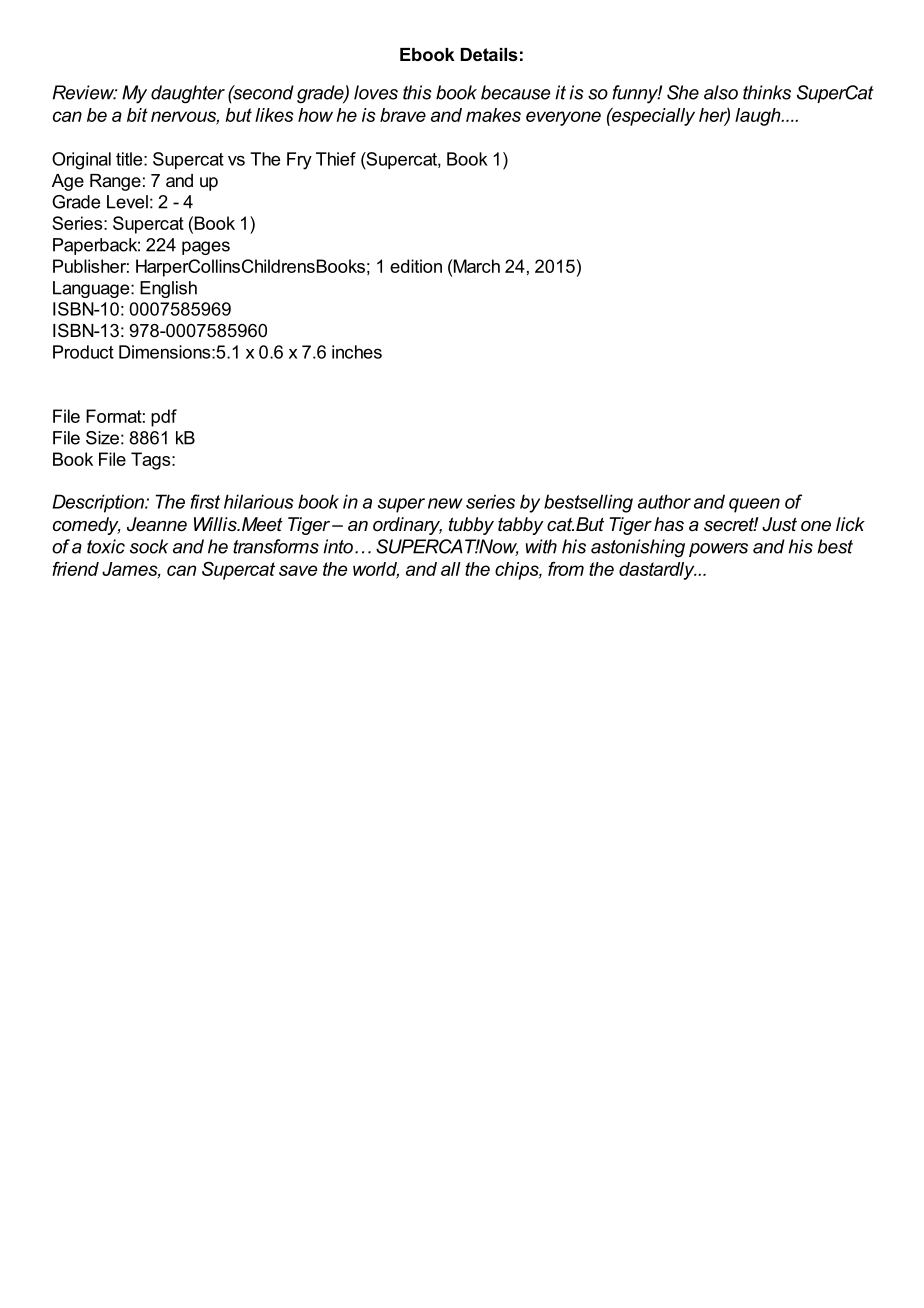  I want to click on Details, so click(489, 54).
